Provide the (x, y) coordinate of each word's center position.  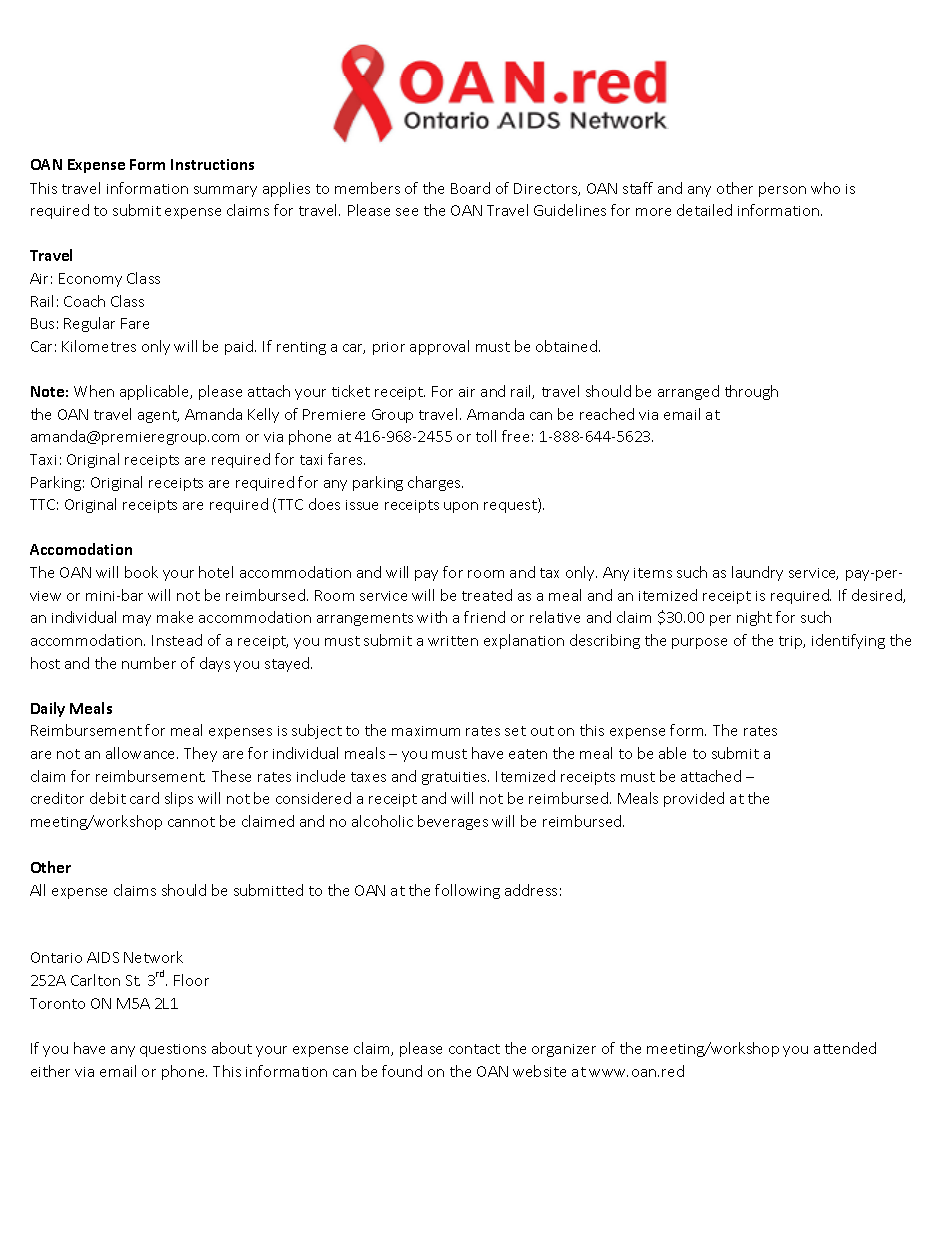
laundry (757, 573)
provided (694, 799)
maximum (426, 731)
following (467, 891)
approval (439, 347)
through (751, 392)
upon (461, 507)
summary (225, 191)
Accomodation (81, 549)
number (149, 663)
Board (470, 188)
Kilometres (99, 346)
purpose (699, 643)
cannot (191, 822)
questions (173, 1050)
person (782, 191)
